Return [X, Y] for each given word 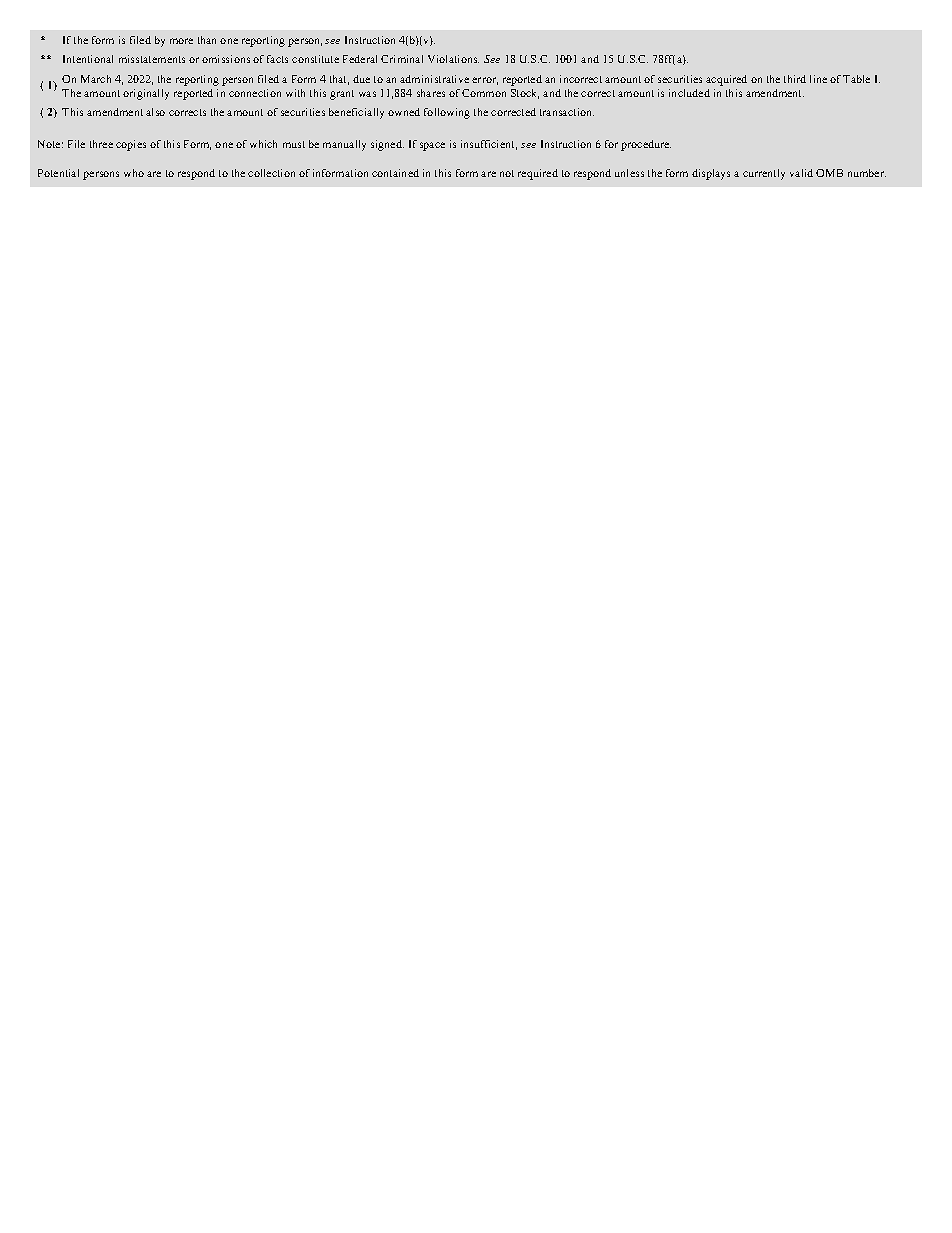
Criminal [402, 59]
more [181, 41]
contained [395, 173]
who [134, 173]
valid [801, 173]
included [689, 93]
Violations [453, 59]
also [155, 112]
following [447, 113]
